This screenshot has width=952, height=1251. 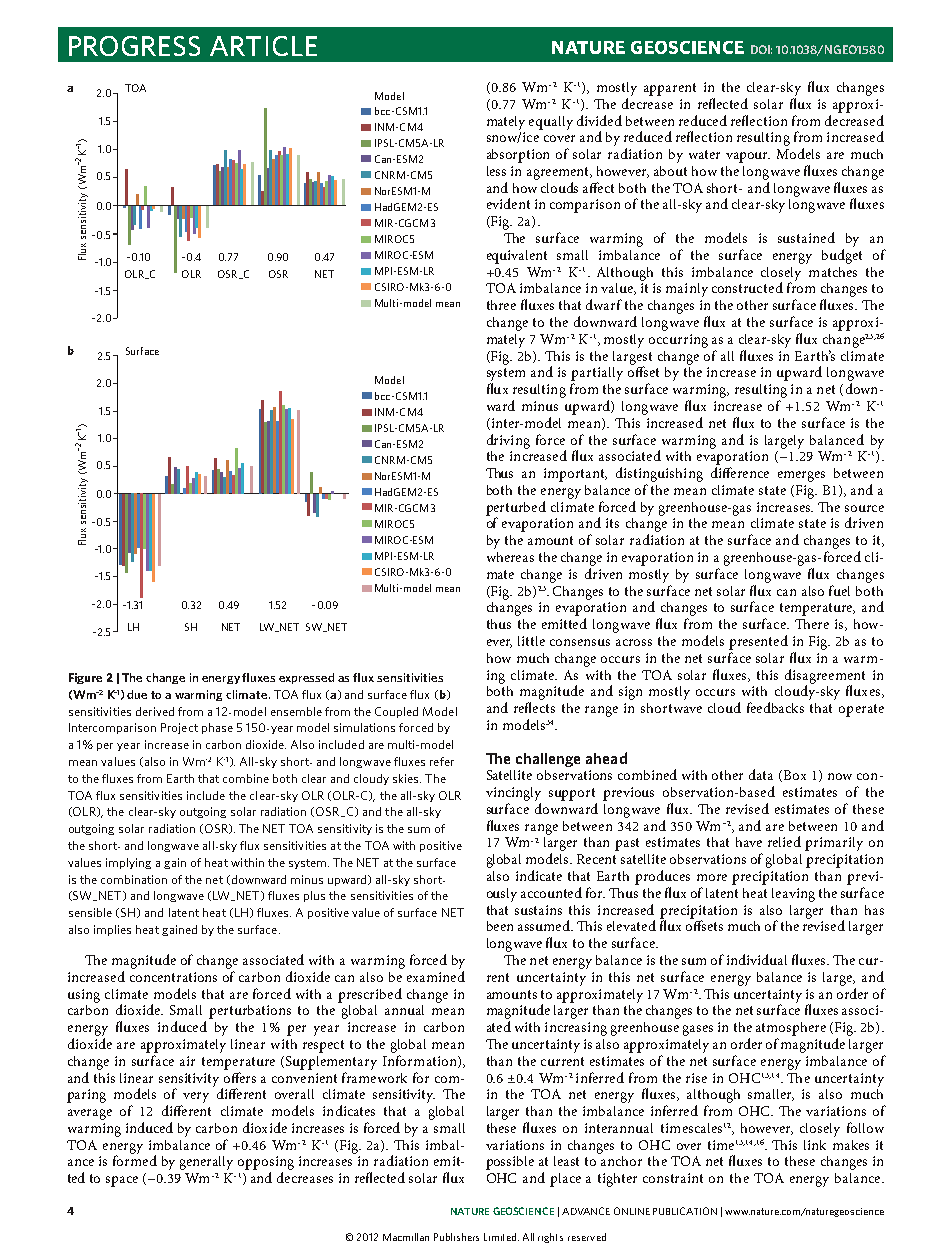 I want to click on refer, so click(x=442, y=761).
